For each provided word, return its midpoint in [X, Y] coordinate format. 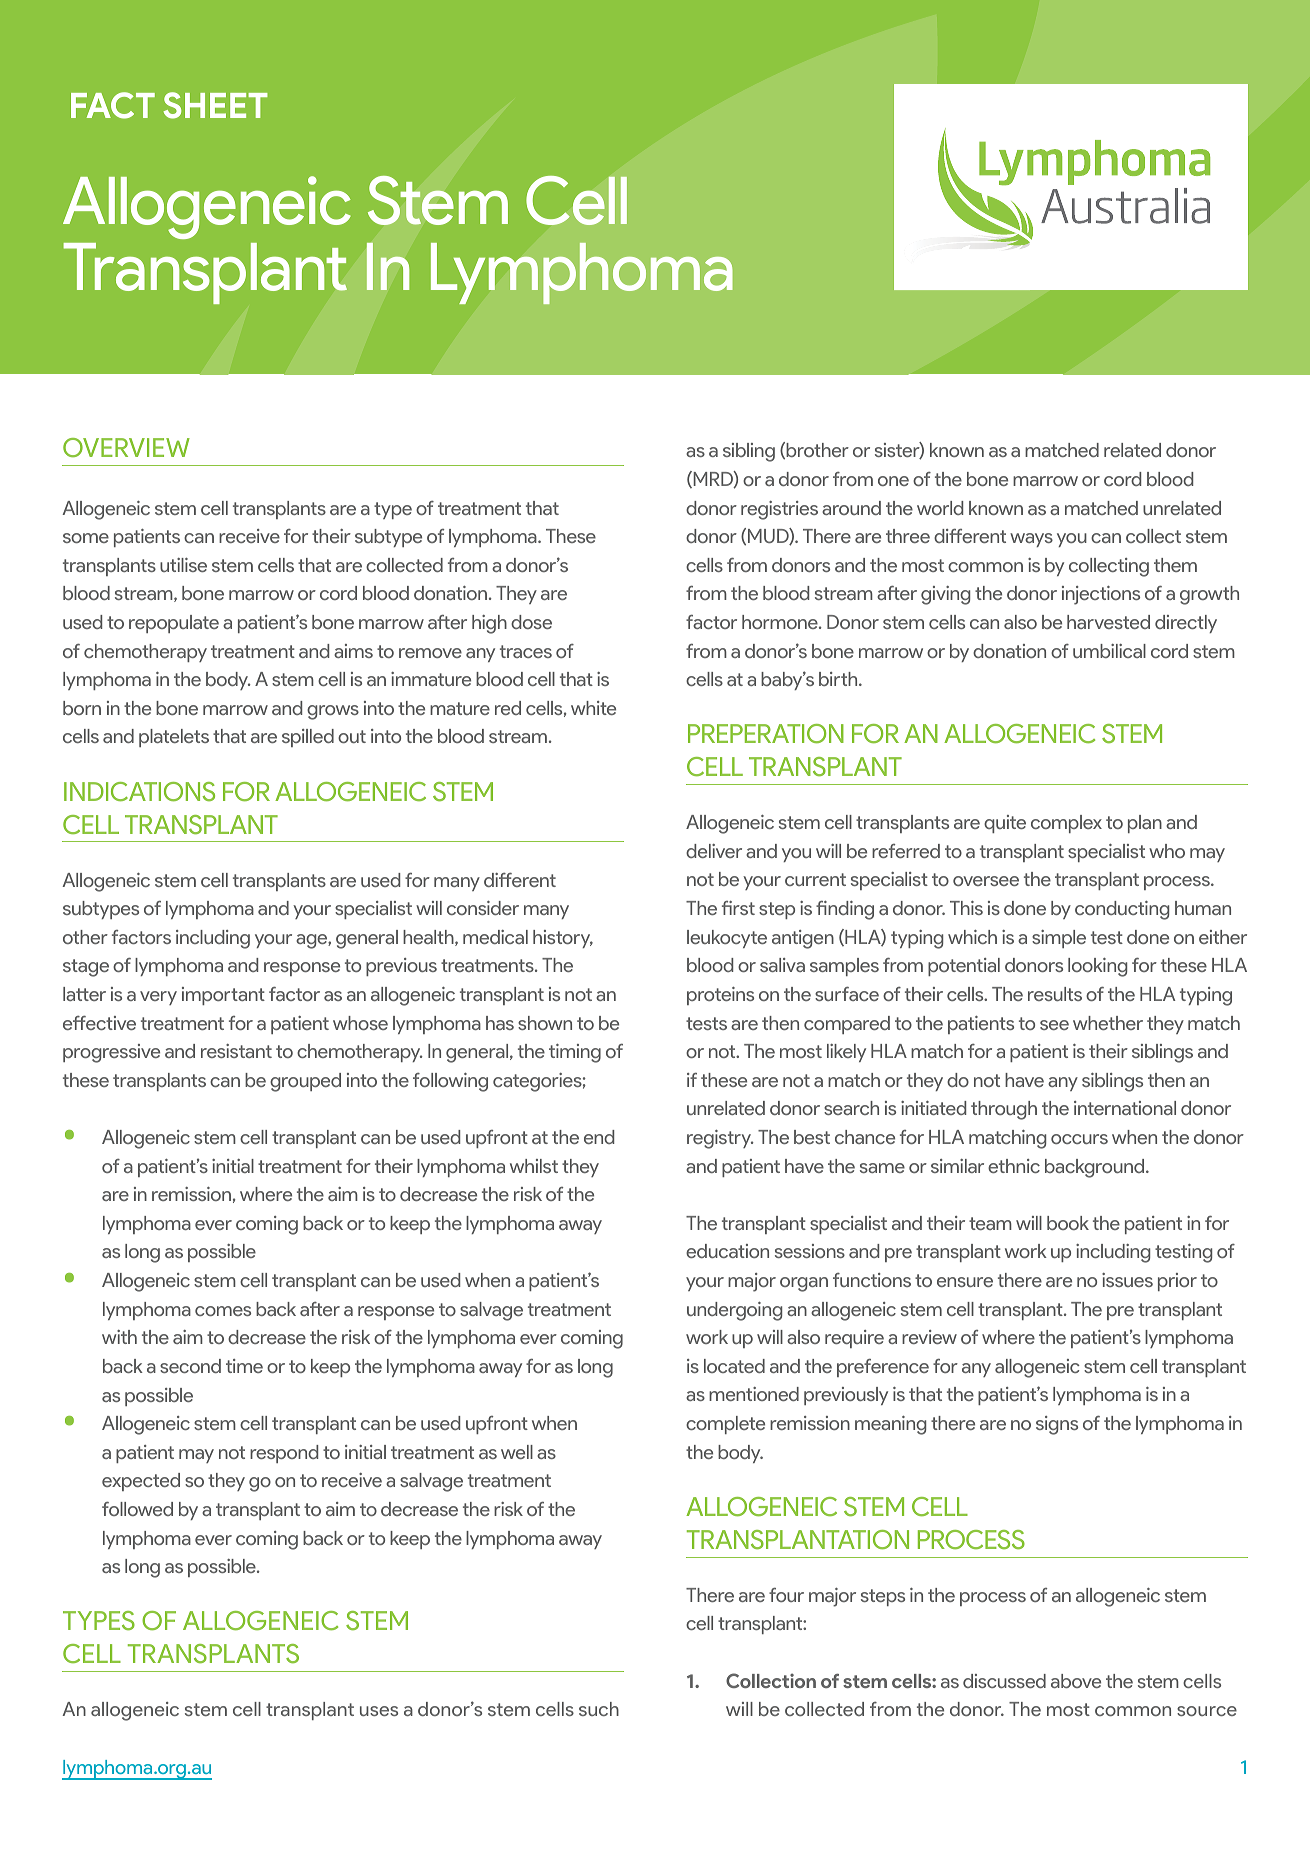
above [1076, 1681]
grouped [305, 1082]
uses [379, 1711]
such [599, 1709]
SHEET [215, 105]
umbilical [1109, 651]
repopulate [174, 624]
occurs [1079, 1139]
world [940, 508]
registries [779, 510]
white [593, 708]
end [599, 1137]
